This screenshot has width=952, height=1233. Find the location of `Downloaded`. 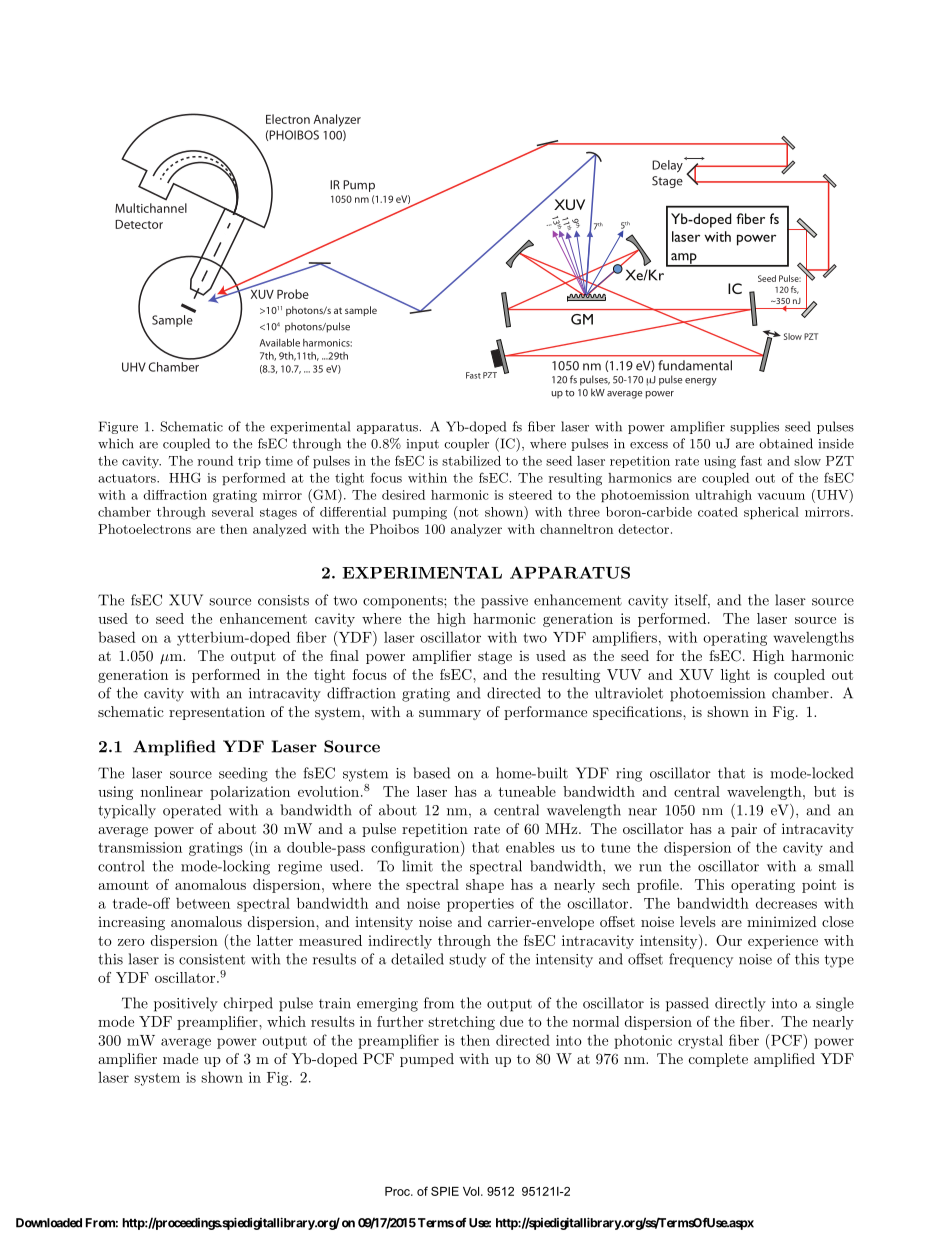

Downloaded is located at coordinates (49, 1223).
